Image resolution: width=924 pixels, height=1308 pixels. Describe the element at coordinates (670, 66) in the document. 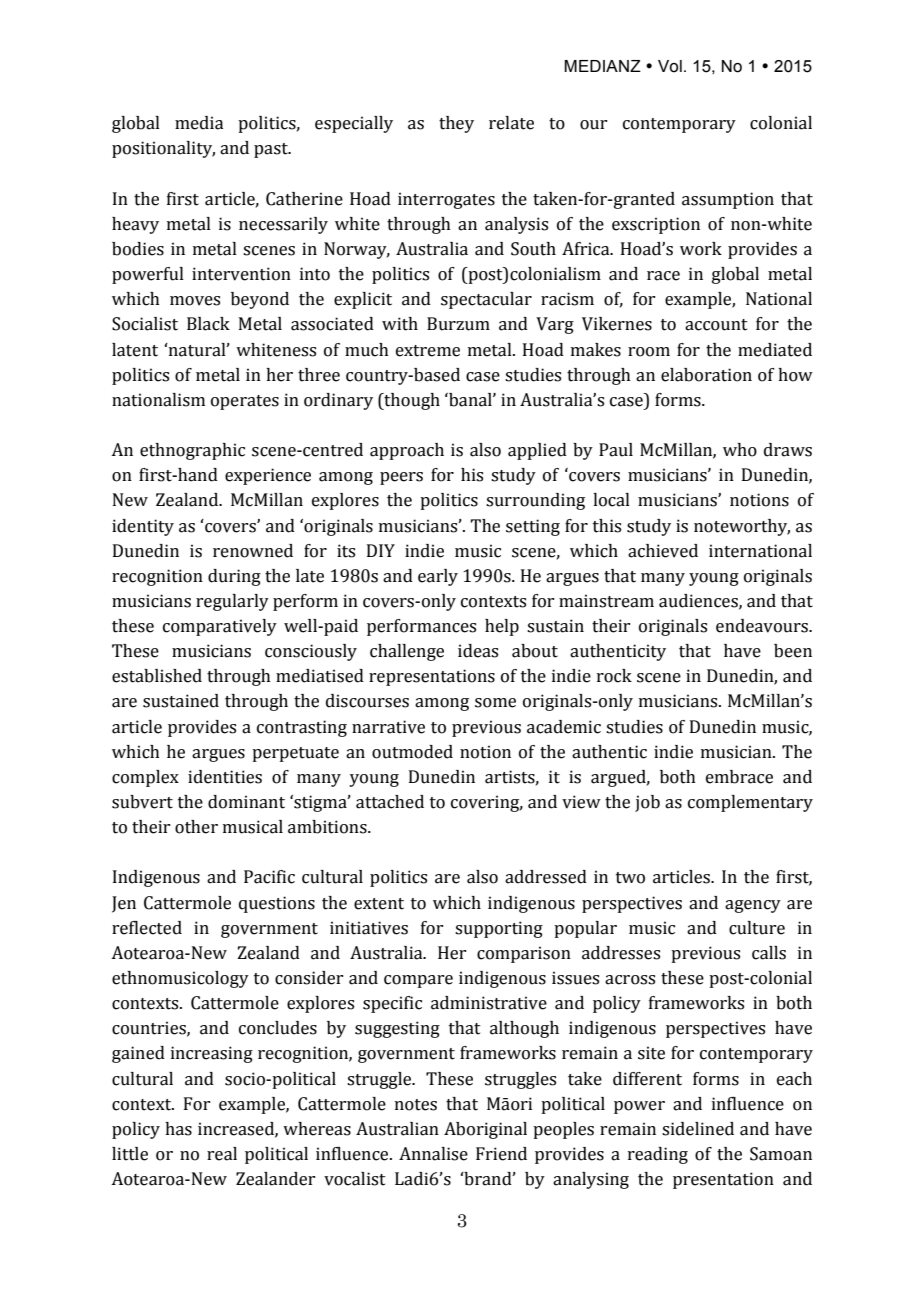

I see `Vol` at that location.
